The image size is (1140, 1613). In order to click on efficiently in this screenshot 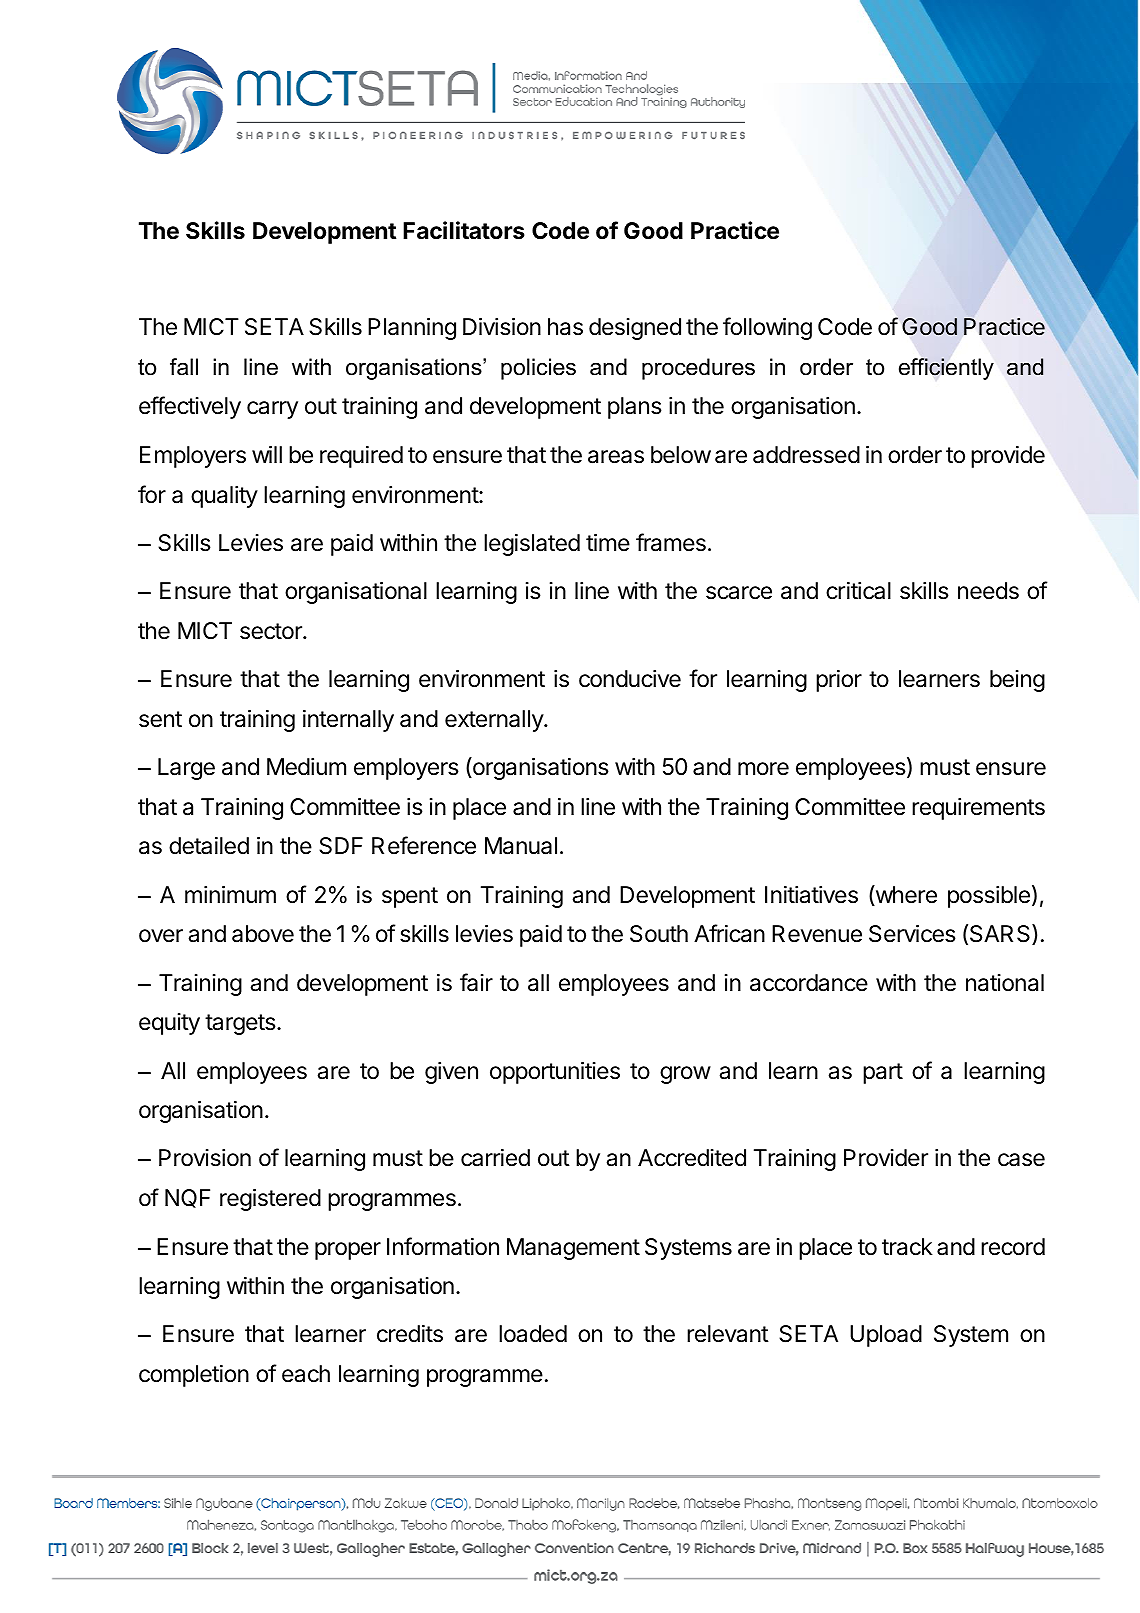, I will do `click(946, 369)`.
